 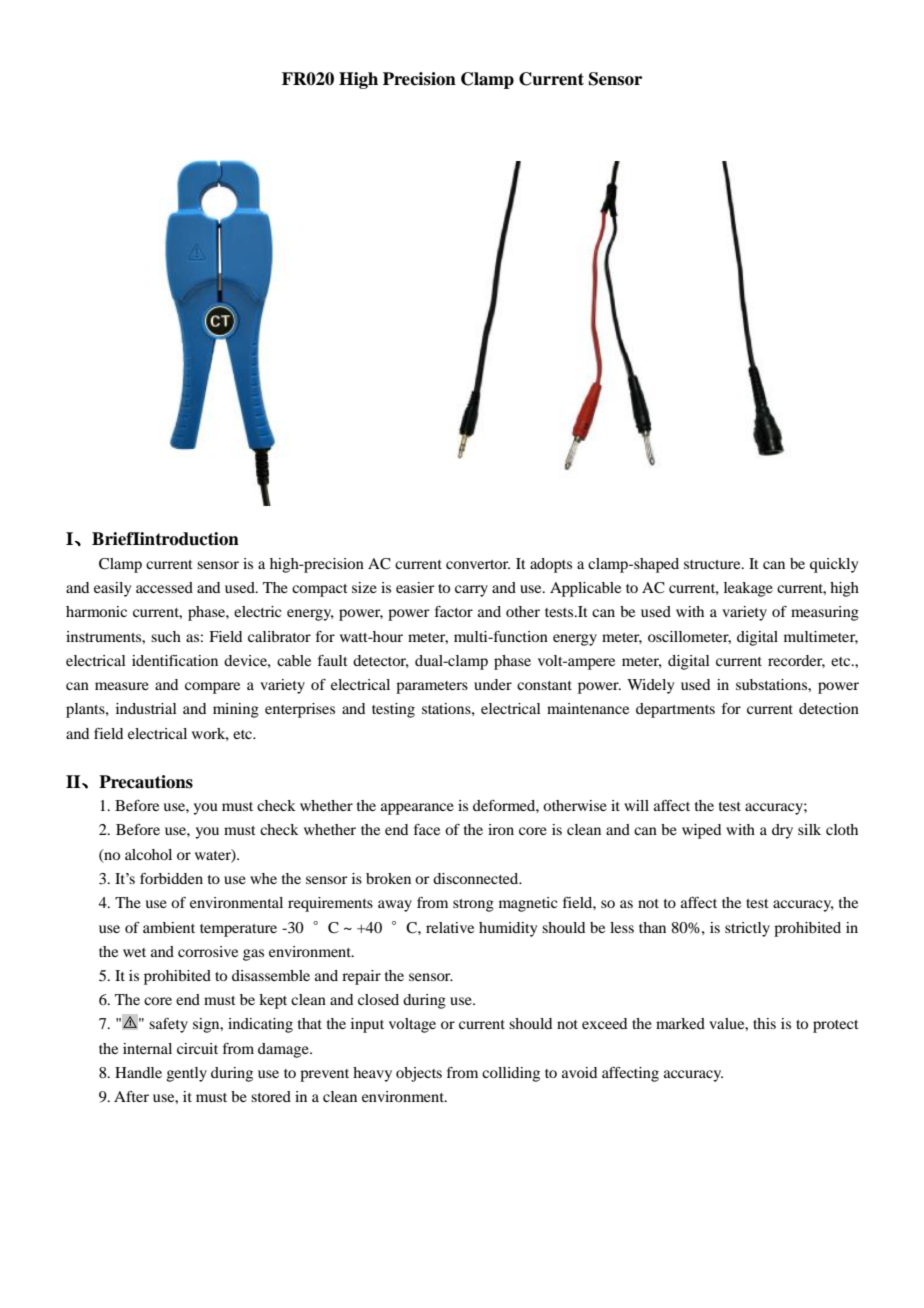 What do you see at coordinates (187, 1074) in the page?
I see `gently` at bounding box center [187, 1074].
